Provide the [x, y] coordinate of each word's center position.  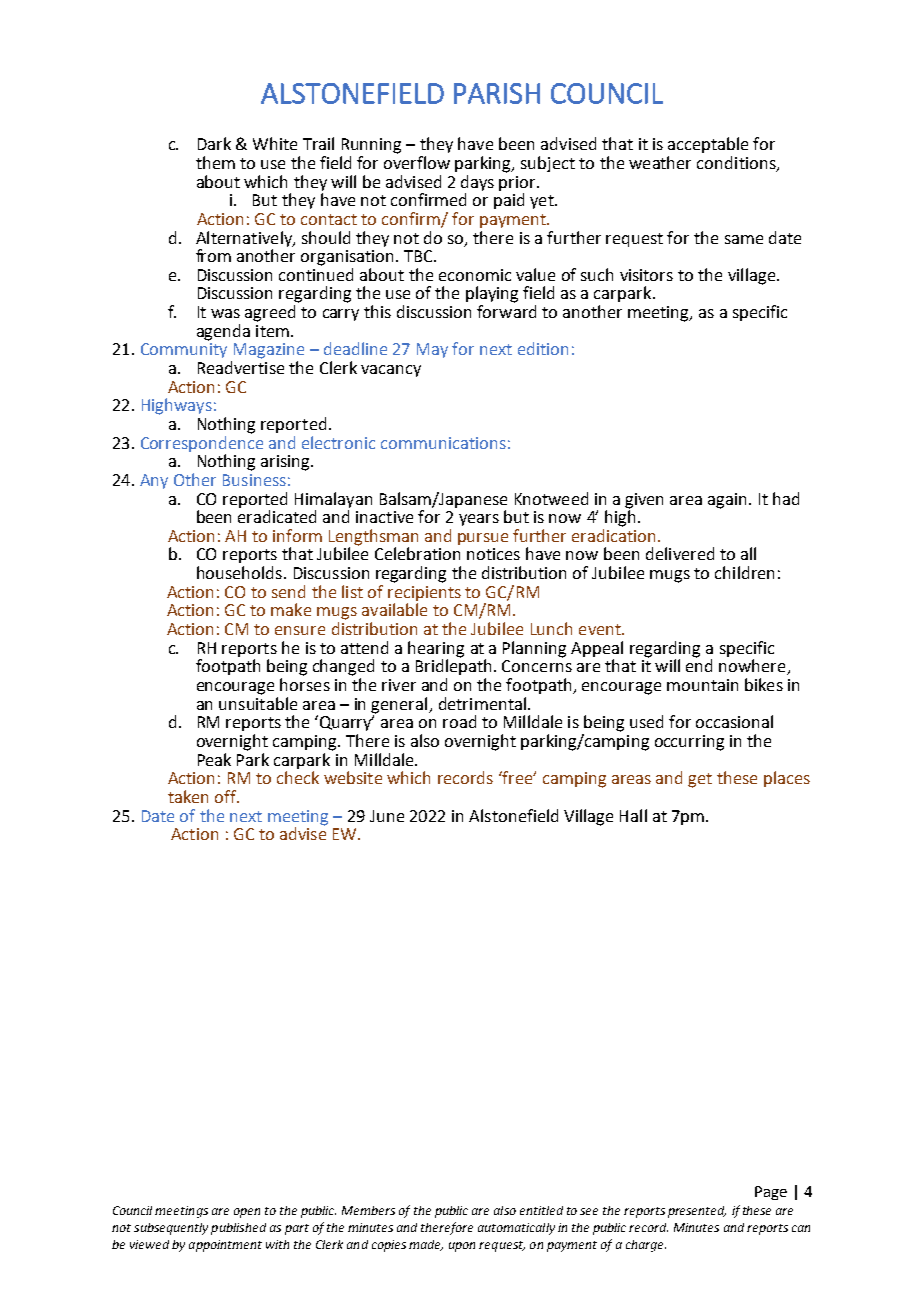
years [479, 520]
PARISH [497, 93]
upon [462, 1247]
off [227, 796]
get [700, 780]
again [729, 501]
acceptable [708, 145]
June [387, 816]
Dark [214, 143]
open [247, 1213]
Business [254, 480]
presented [697, 1212]
